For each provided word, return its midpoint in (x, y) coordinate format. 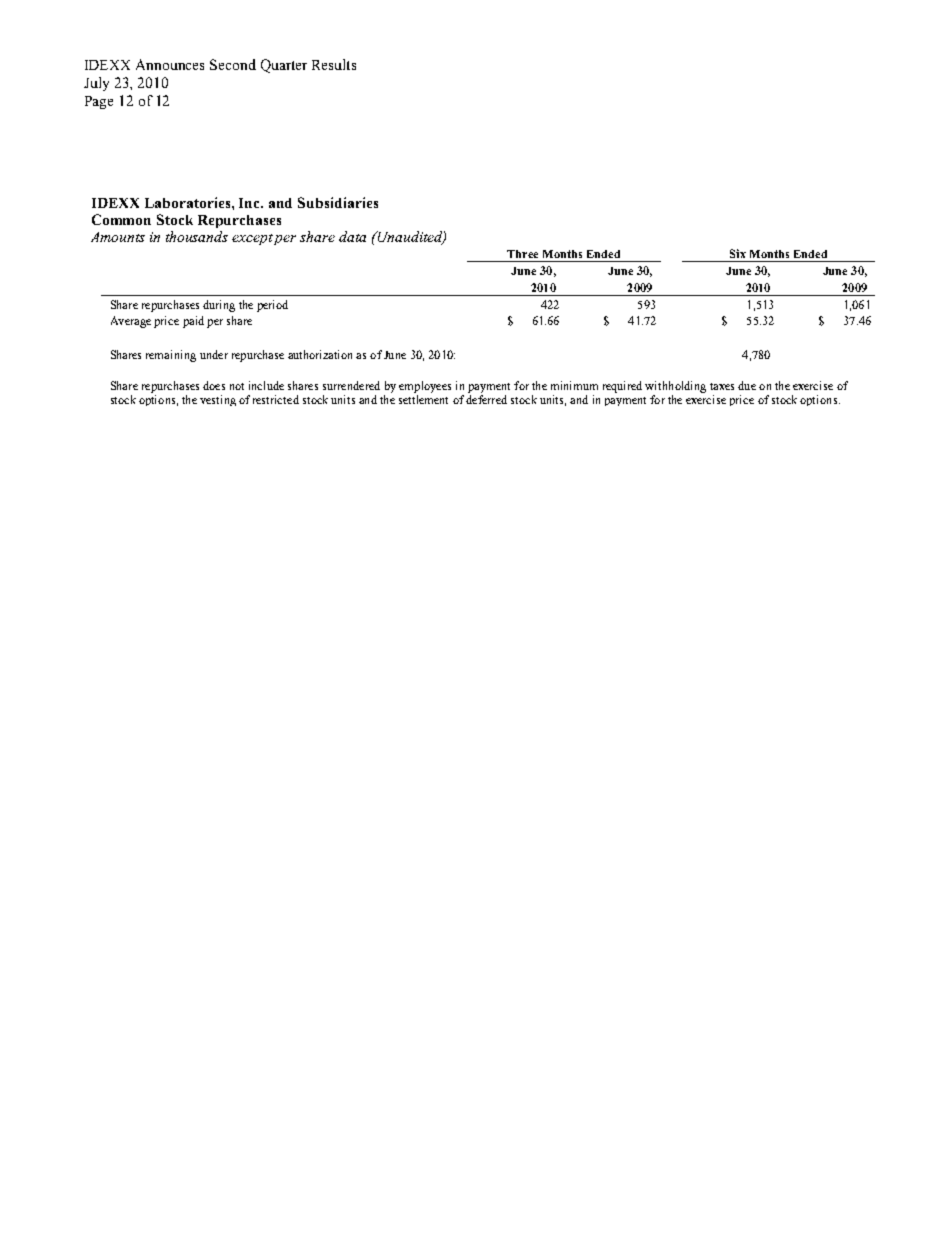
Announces (170, 64)
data (352, 236)
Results (334, 64)
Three (522, 254)
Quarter (284, 66)
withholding (675, 387)
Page (99, 102)
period (272, 306)
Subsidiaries (338, 202)
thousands (197, 236)
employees (425, 387)
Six (738, 253)
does (214, 385)
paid (193, 322)
